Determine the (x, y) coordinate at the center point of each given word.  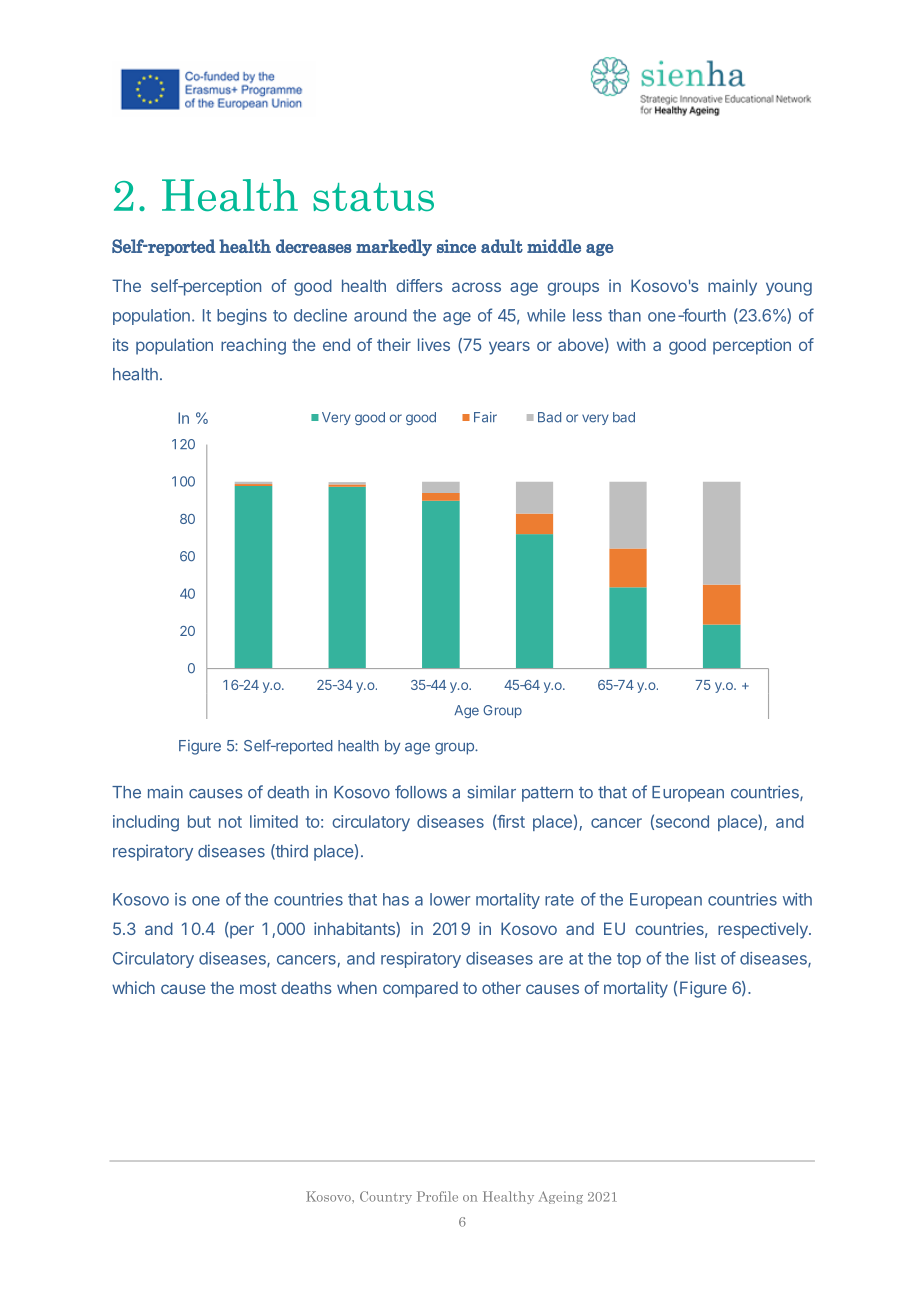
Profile (437, 1196)
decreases (313, 246)
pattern (547, 794)
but (199, 821)
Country (386, 1197)
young (789, 289)
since (456, 246)
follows (421, 792)
